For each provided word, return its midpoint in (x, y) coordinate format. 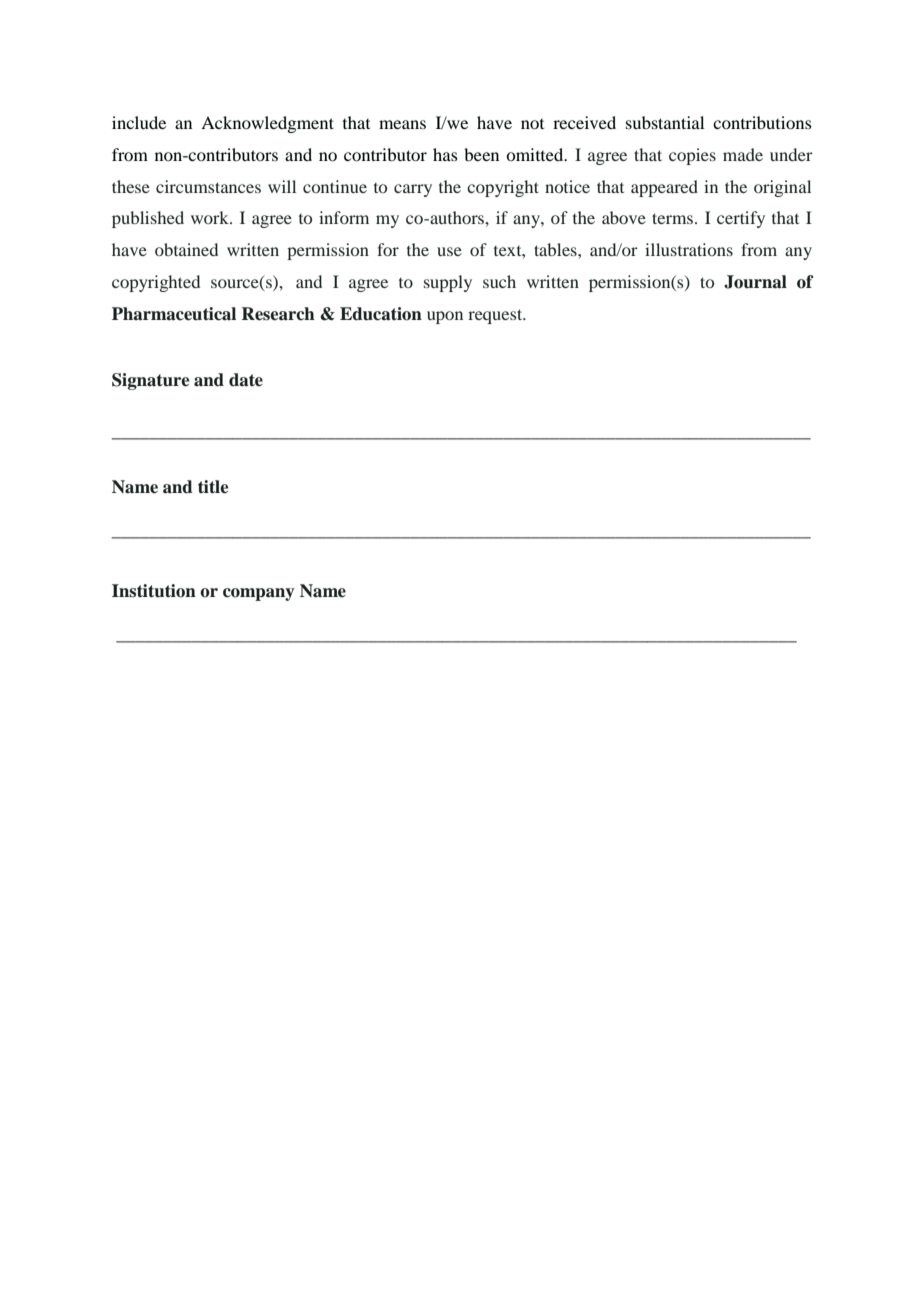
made (743, 154)
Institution (154, 591)
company (258, 594)
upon (445, 317)
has (445, 154)
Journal (755, 282)
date (246, 380)
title (213, 487)
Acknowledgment (267, 124)
